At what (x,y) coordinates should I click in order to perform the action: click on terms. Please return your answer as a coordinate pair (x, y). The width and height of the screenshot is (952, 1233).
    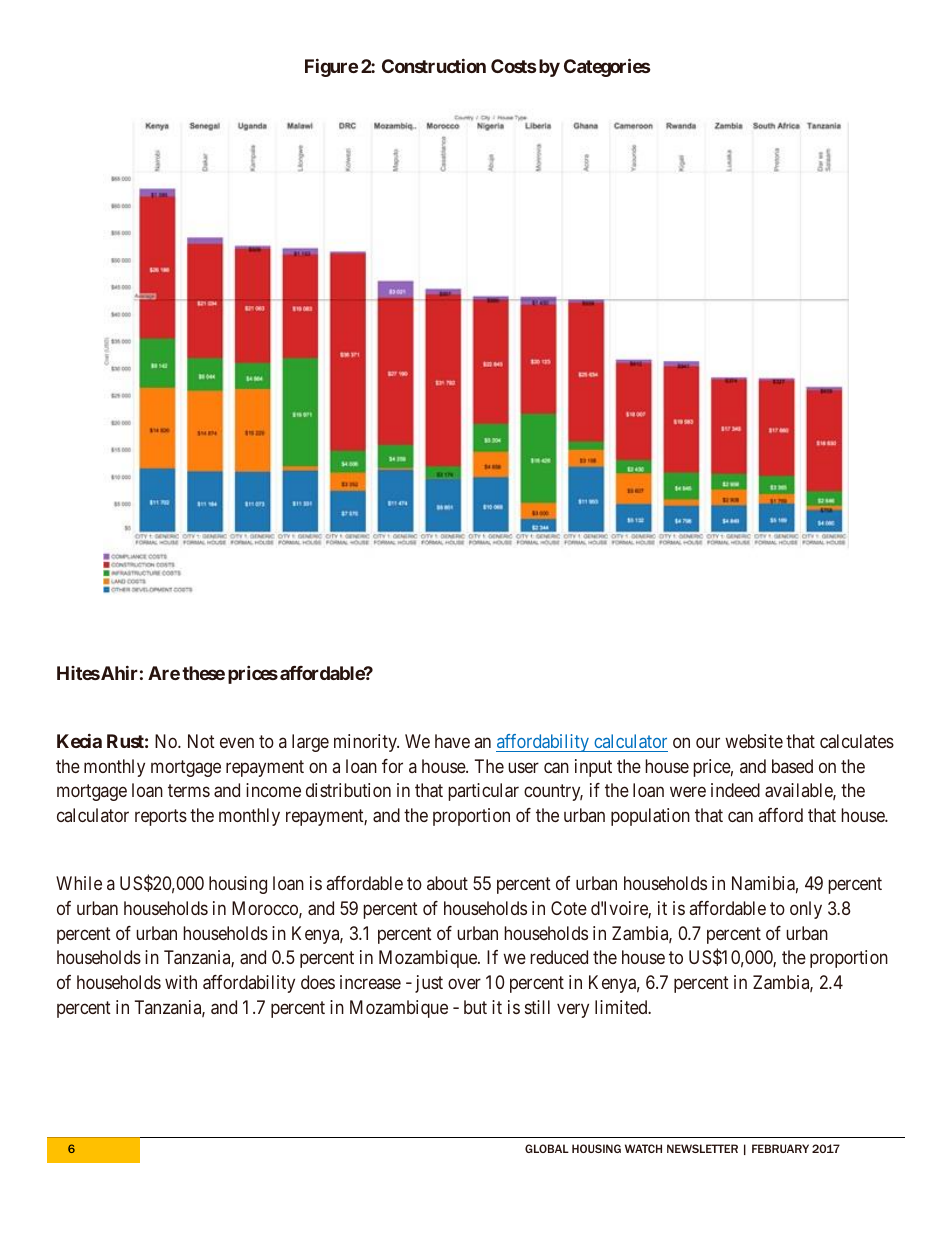
    Looking at the image, I should click on (189, 791).
